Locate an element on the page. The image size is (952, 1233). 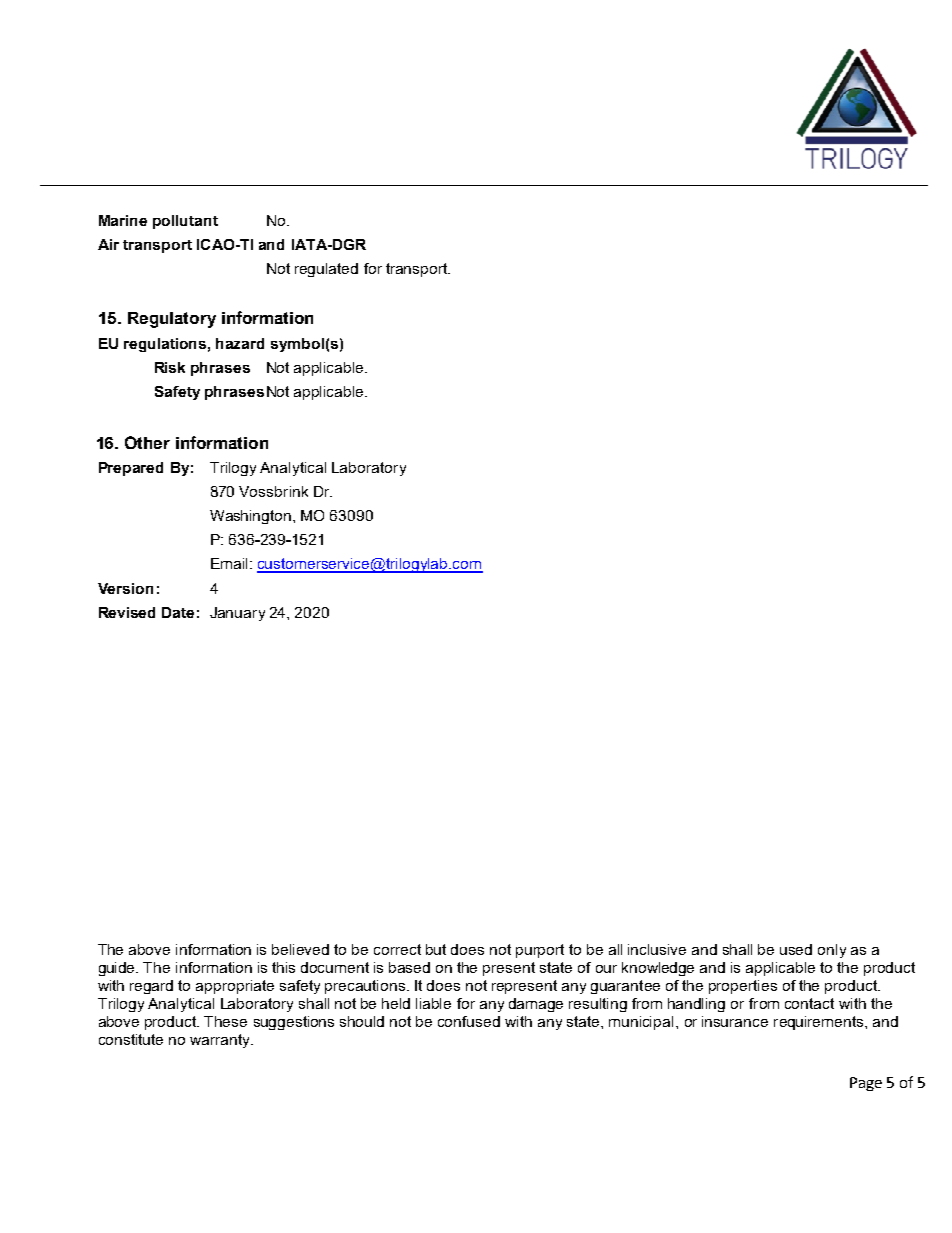
warranty is located at coordinates (221, 1041).
